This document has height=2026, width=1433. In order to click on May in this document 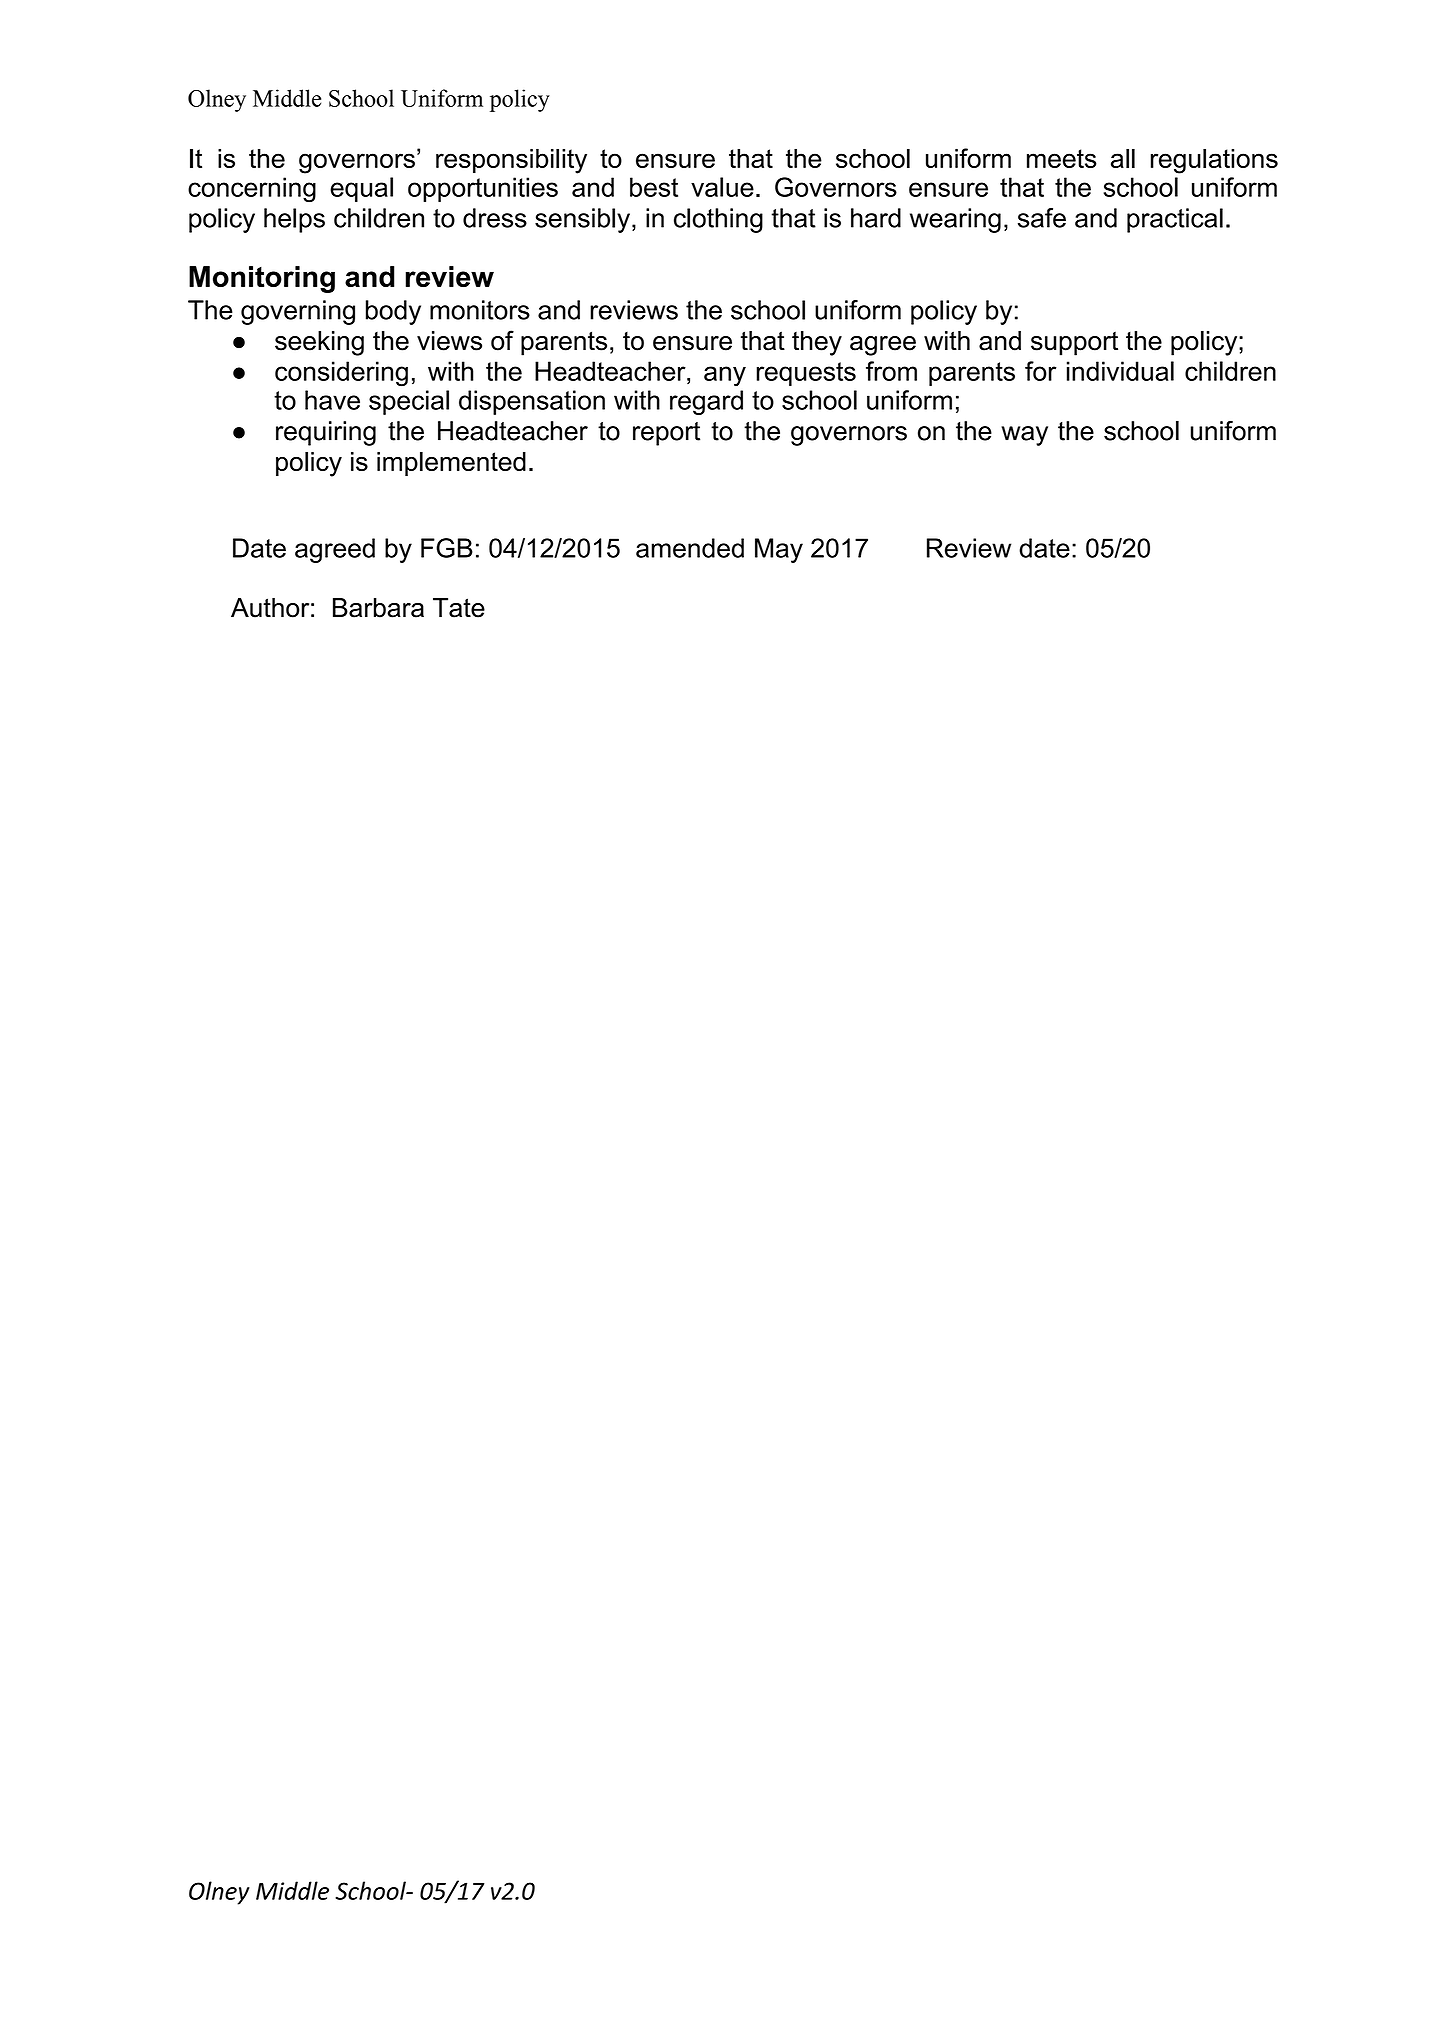, I will do `click(779, 550)`.
